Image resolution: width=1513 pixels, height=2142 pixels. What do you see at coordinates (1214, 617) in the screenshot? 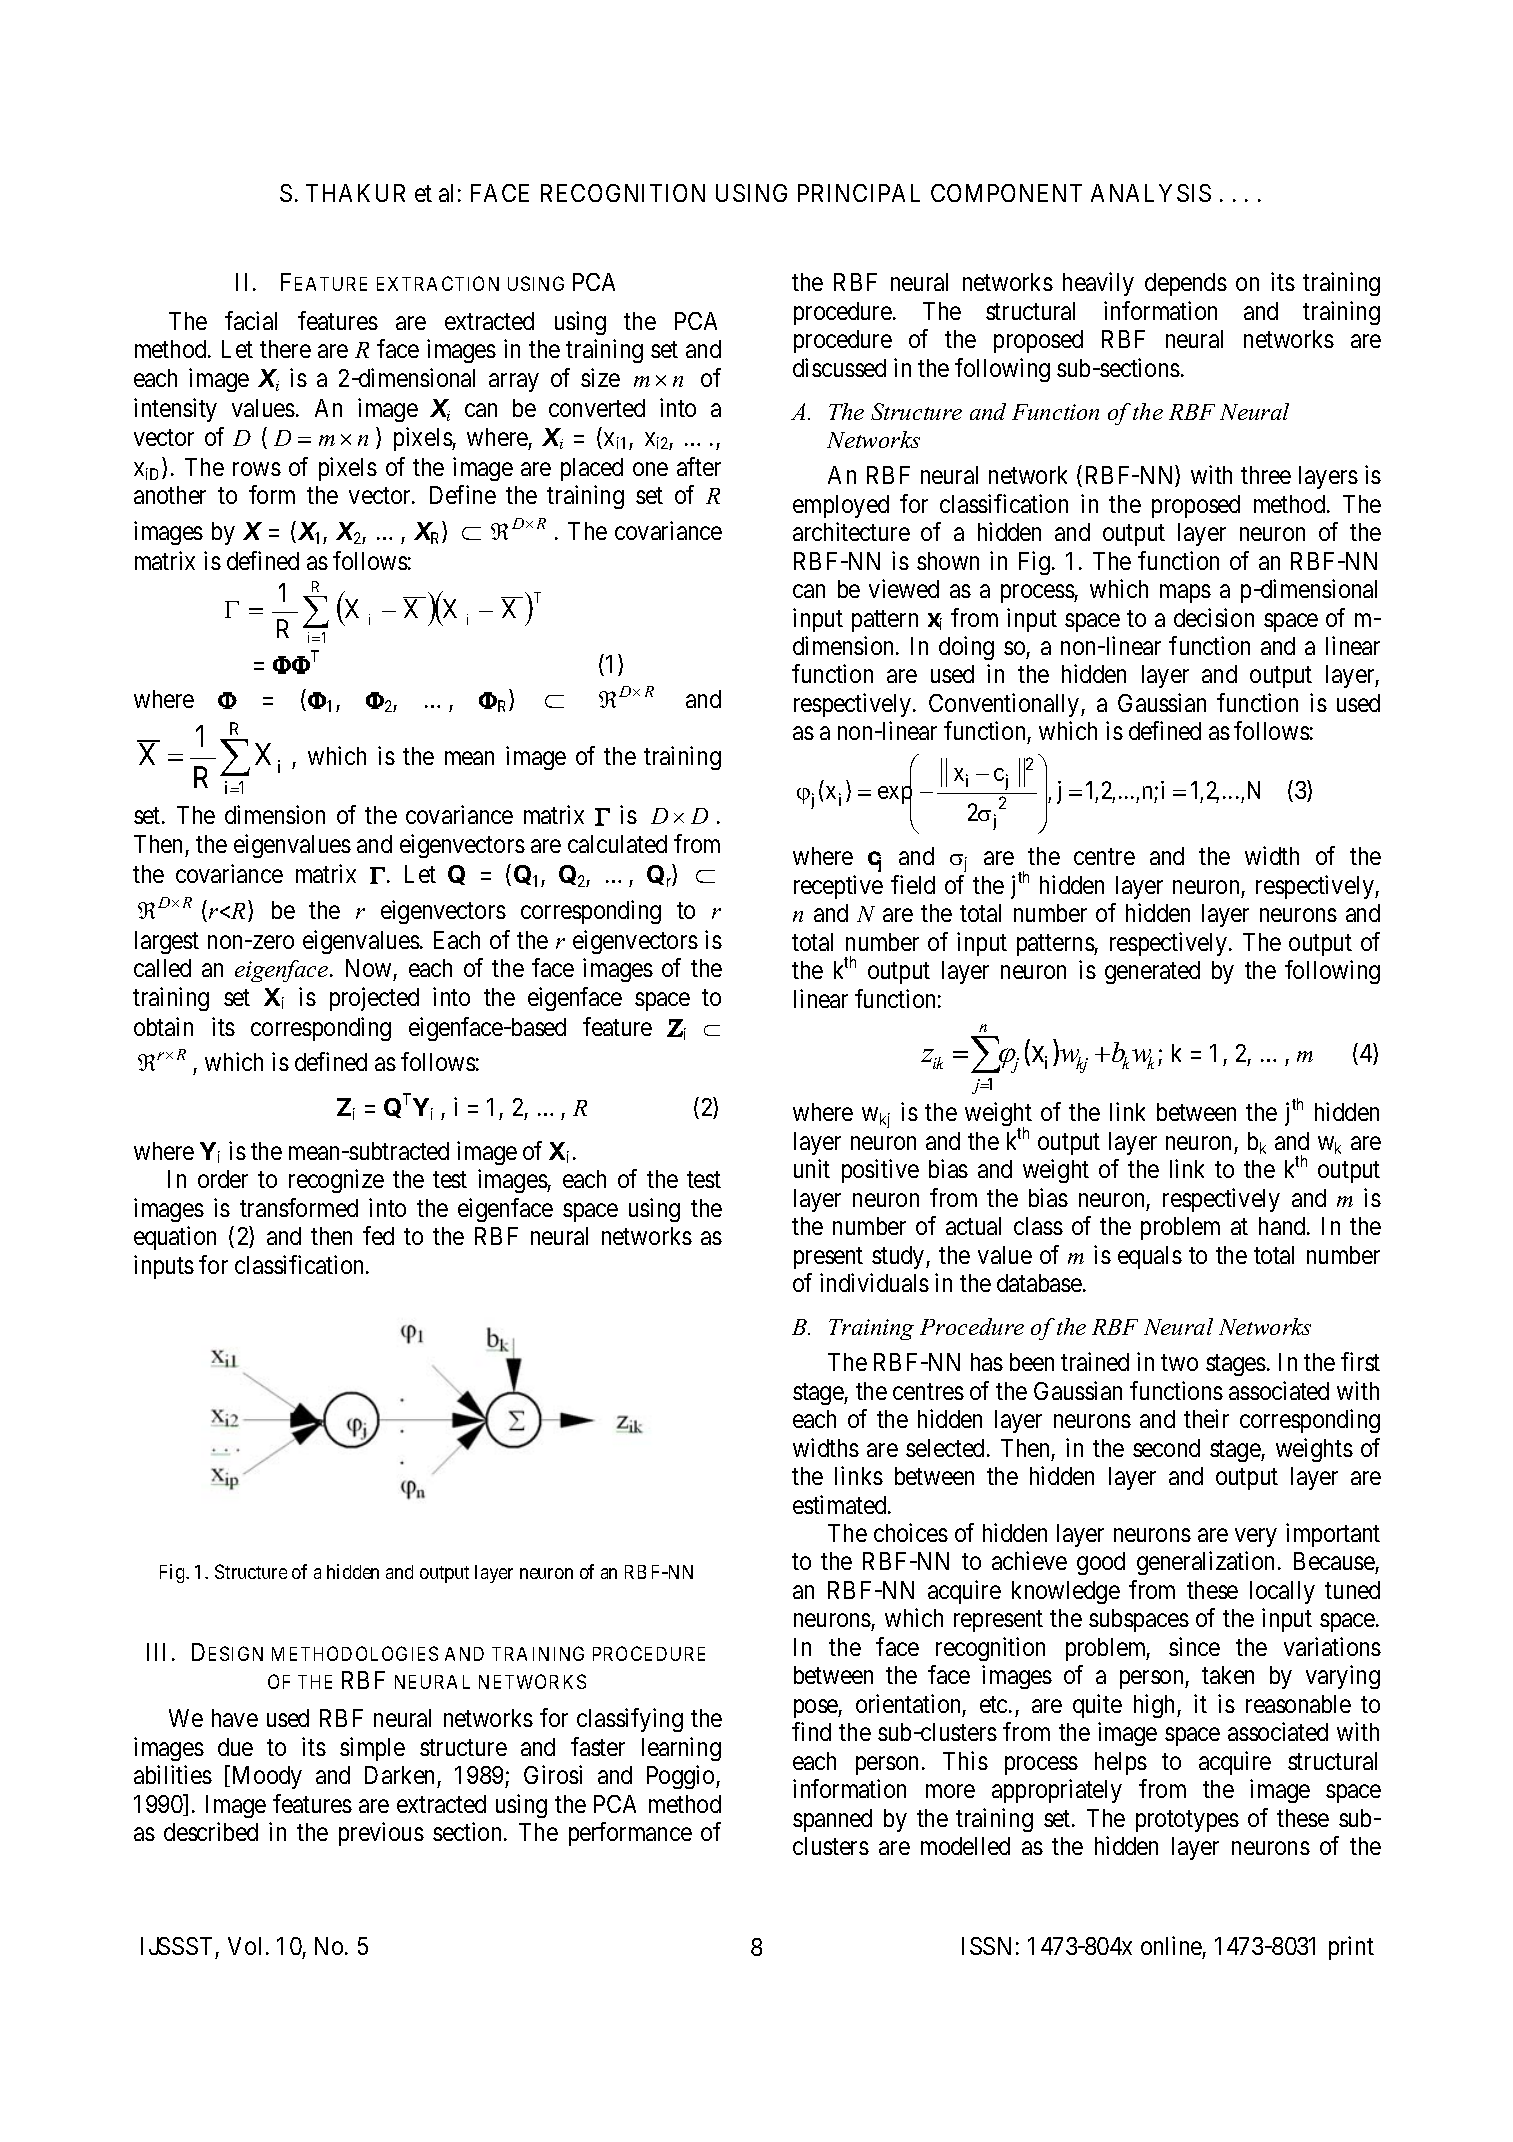
I see `decision` at bounding box center [1214, 617].
